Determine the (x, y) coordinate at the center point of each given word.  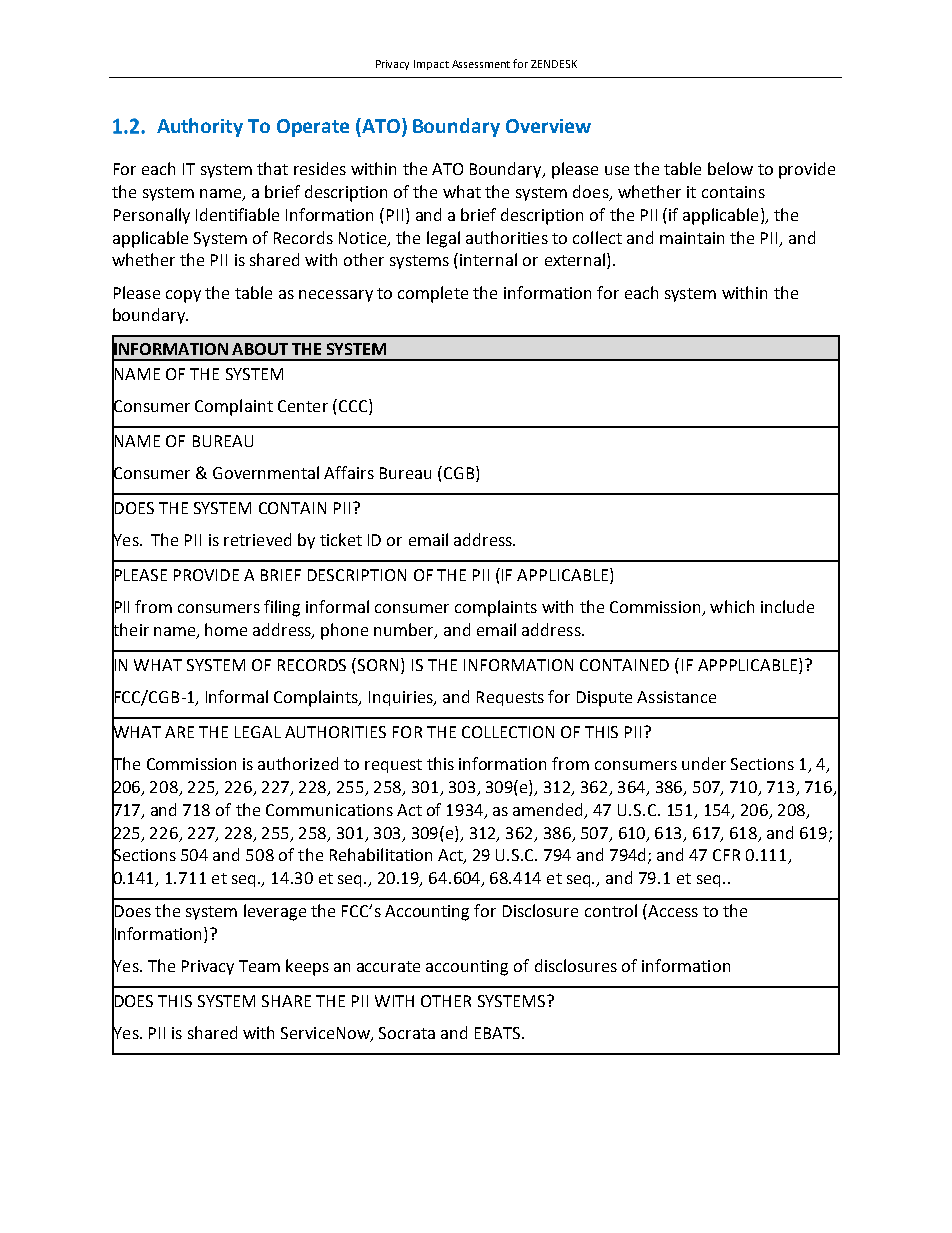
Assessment (481, 64)
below (730, 168)
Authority (200, 127)
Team (259, 966)
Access (672, 910)
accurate (388, 966)
